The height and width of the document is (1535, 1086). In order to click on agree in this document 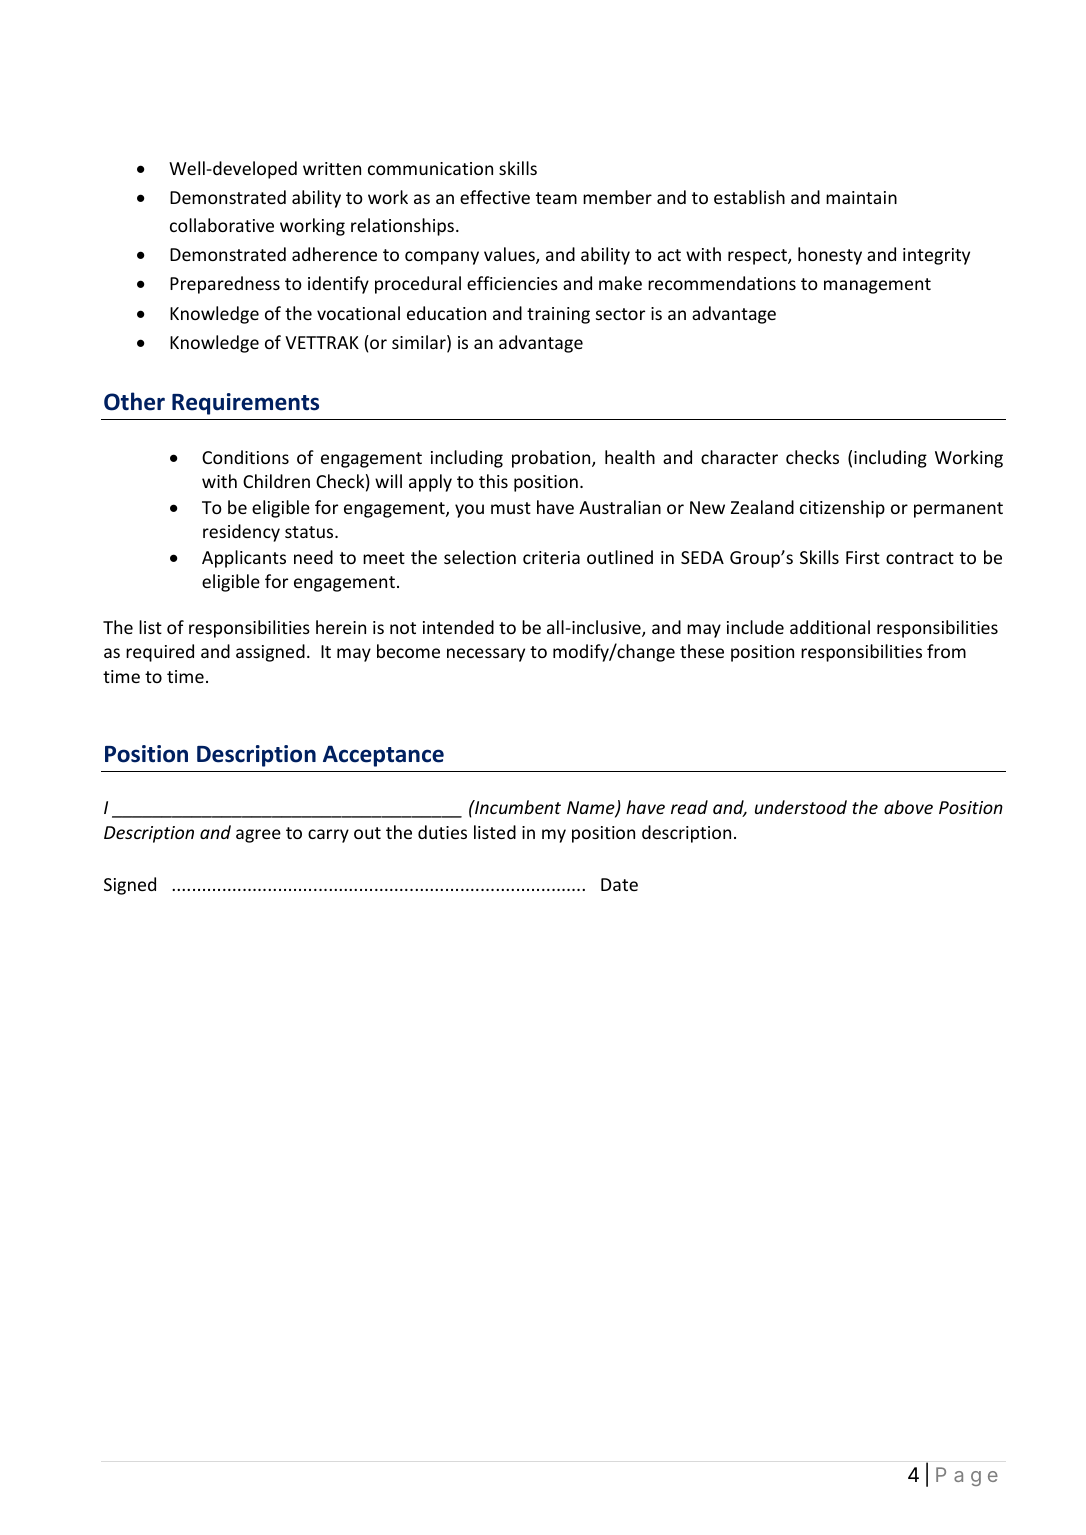, I will do `click(258, 836)`.
